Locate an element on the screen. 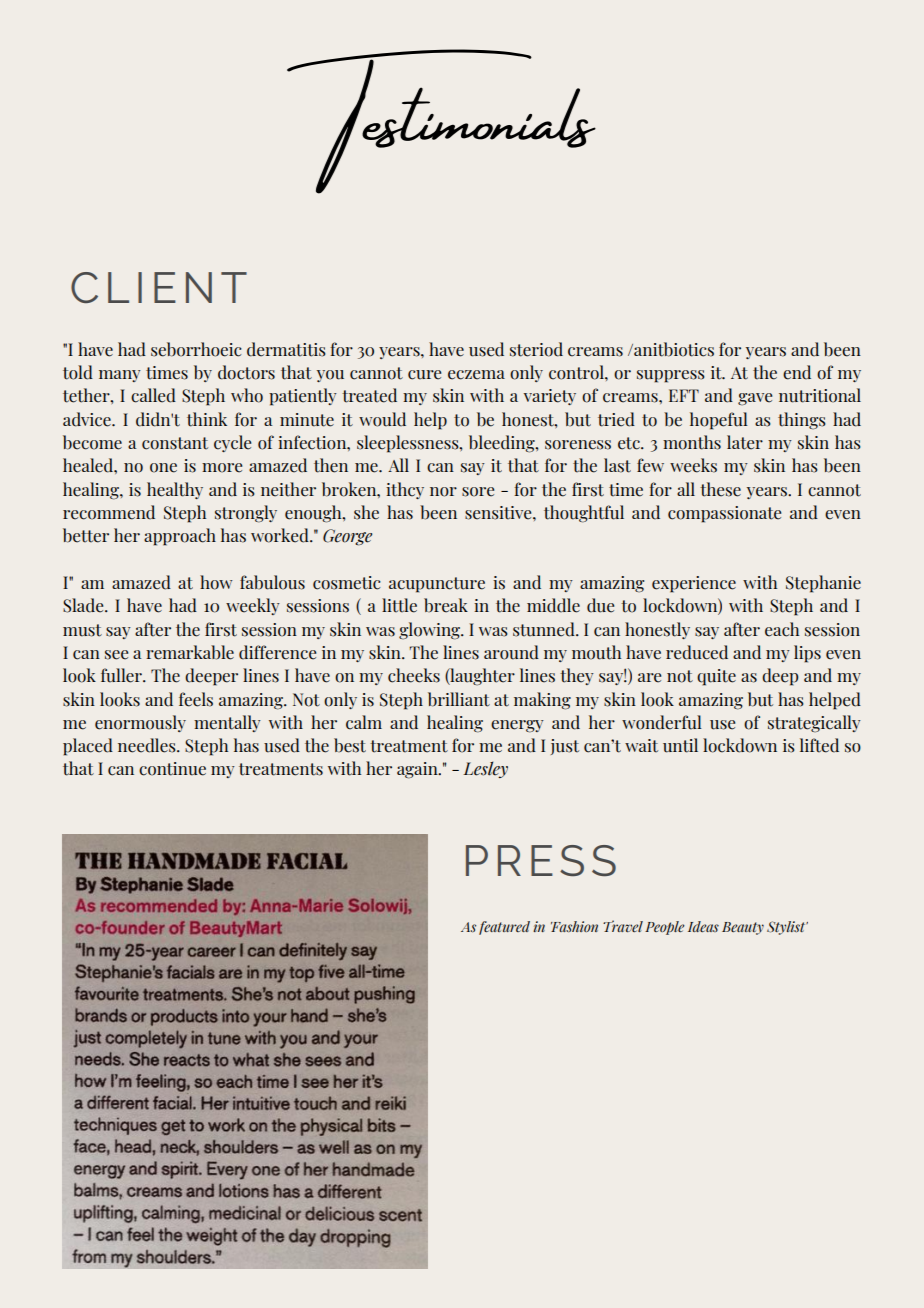 Image resolution: width=924 pixels, height=1308 pixels. continue is located at coordinates (172, 769).
